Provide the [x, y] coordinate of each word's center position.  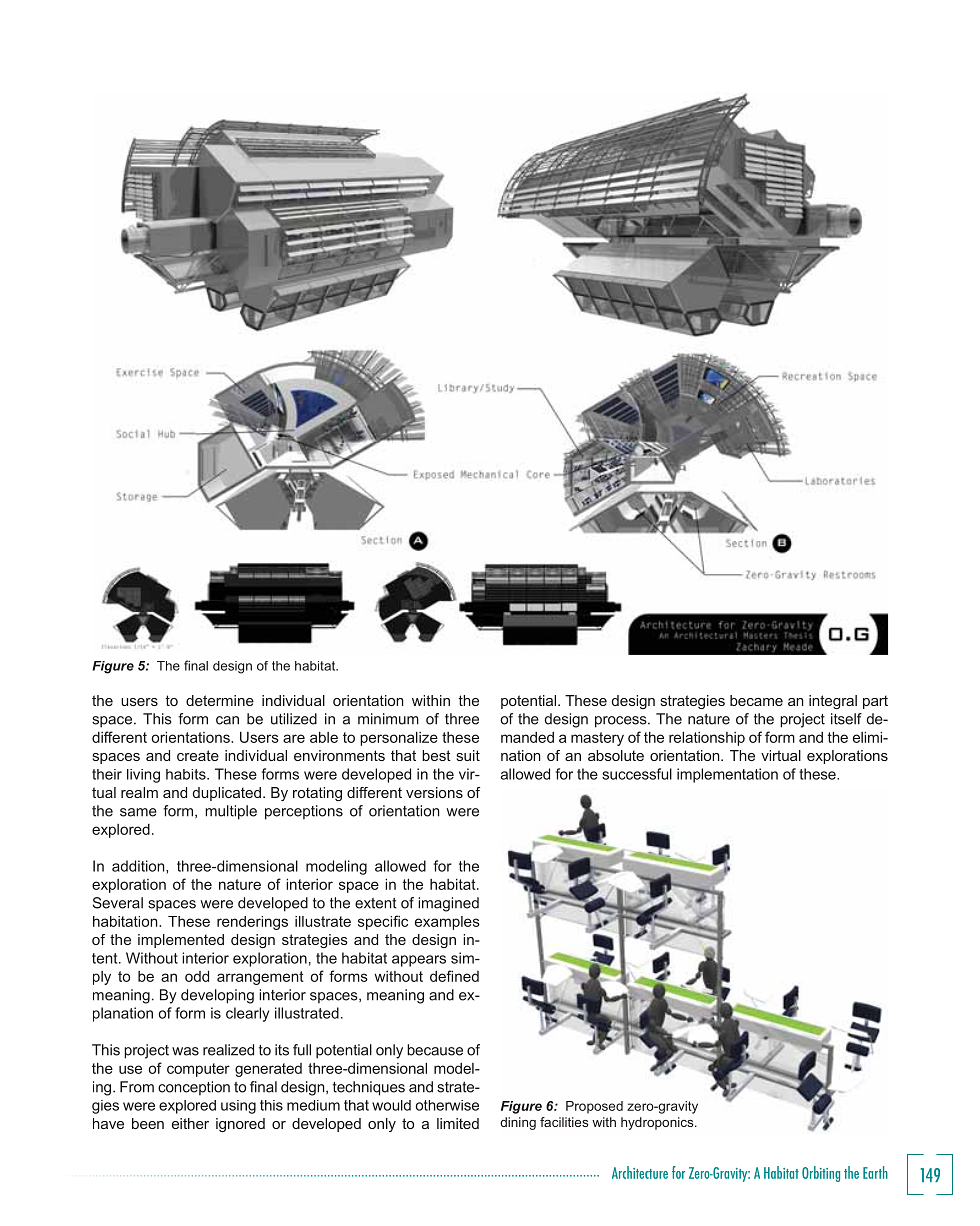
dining [518, 1123]
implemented [181, 941]
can [227, 720]
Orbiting [821, 1174]
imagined [448, 904]
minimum [388, 719]
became [756, 700]
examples [447, 923]
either [190, 1123]
